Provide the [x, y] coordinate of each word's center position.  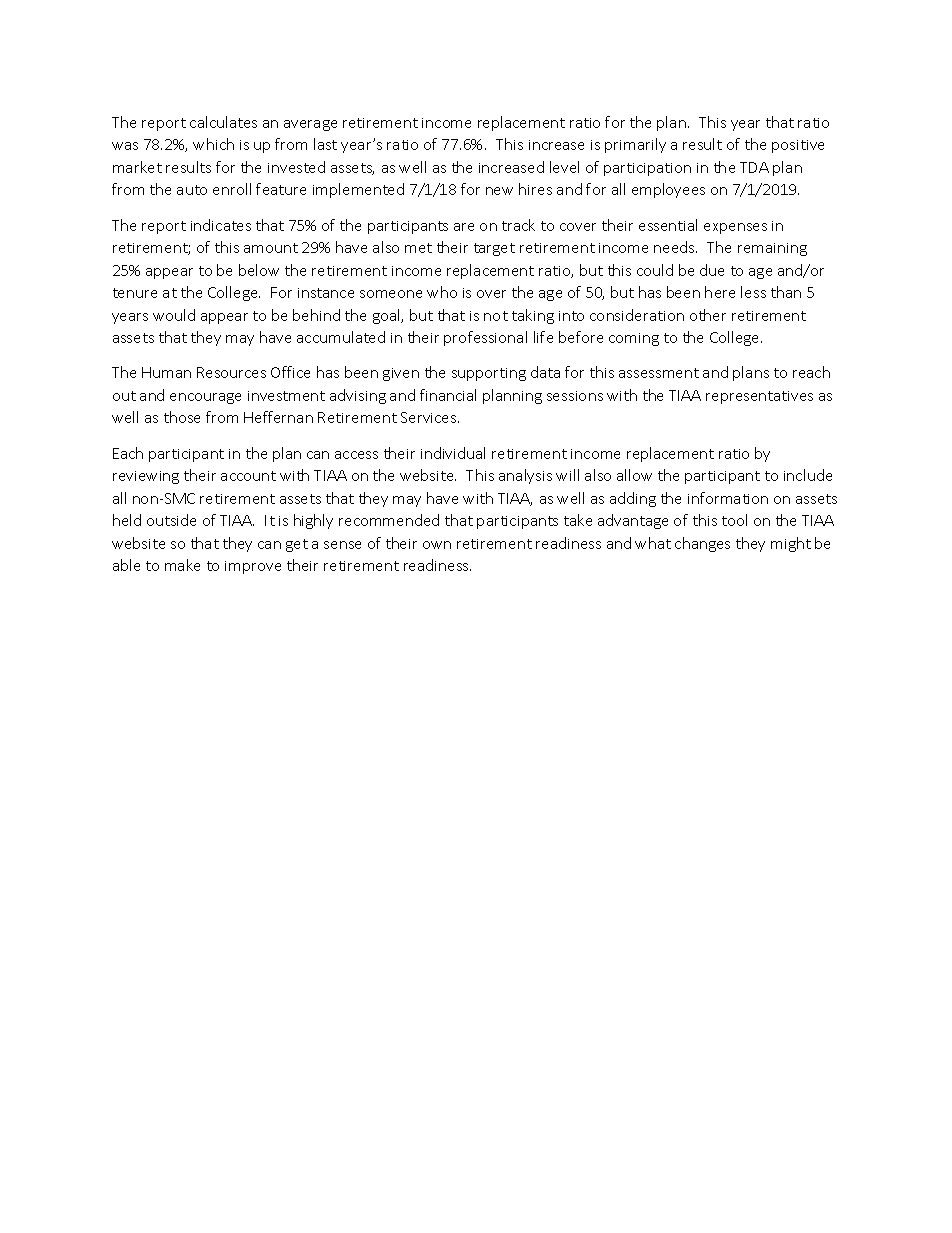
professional [485, 338]
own [437, 545]
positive [798, 146]
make [182, 565]
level [564, 167]
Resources [231, 372]
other [708, 315]
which [213, 144]
